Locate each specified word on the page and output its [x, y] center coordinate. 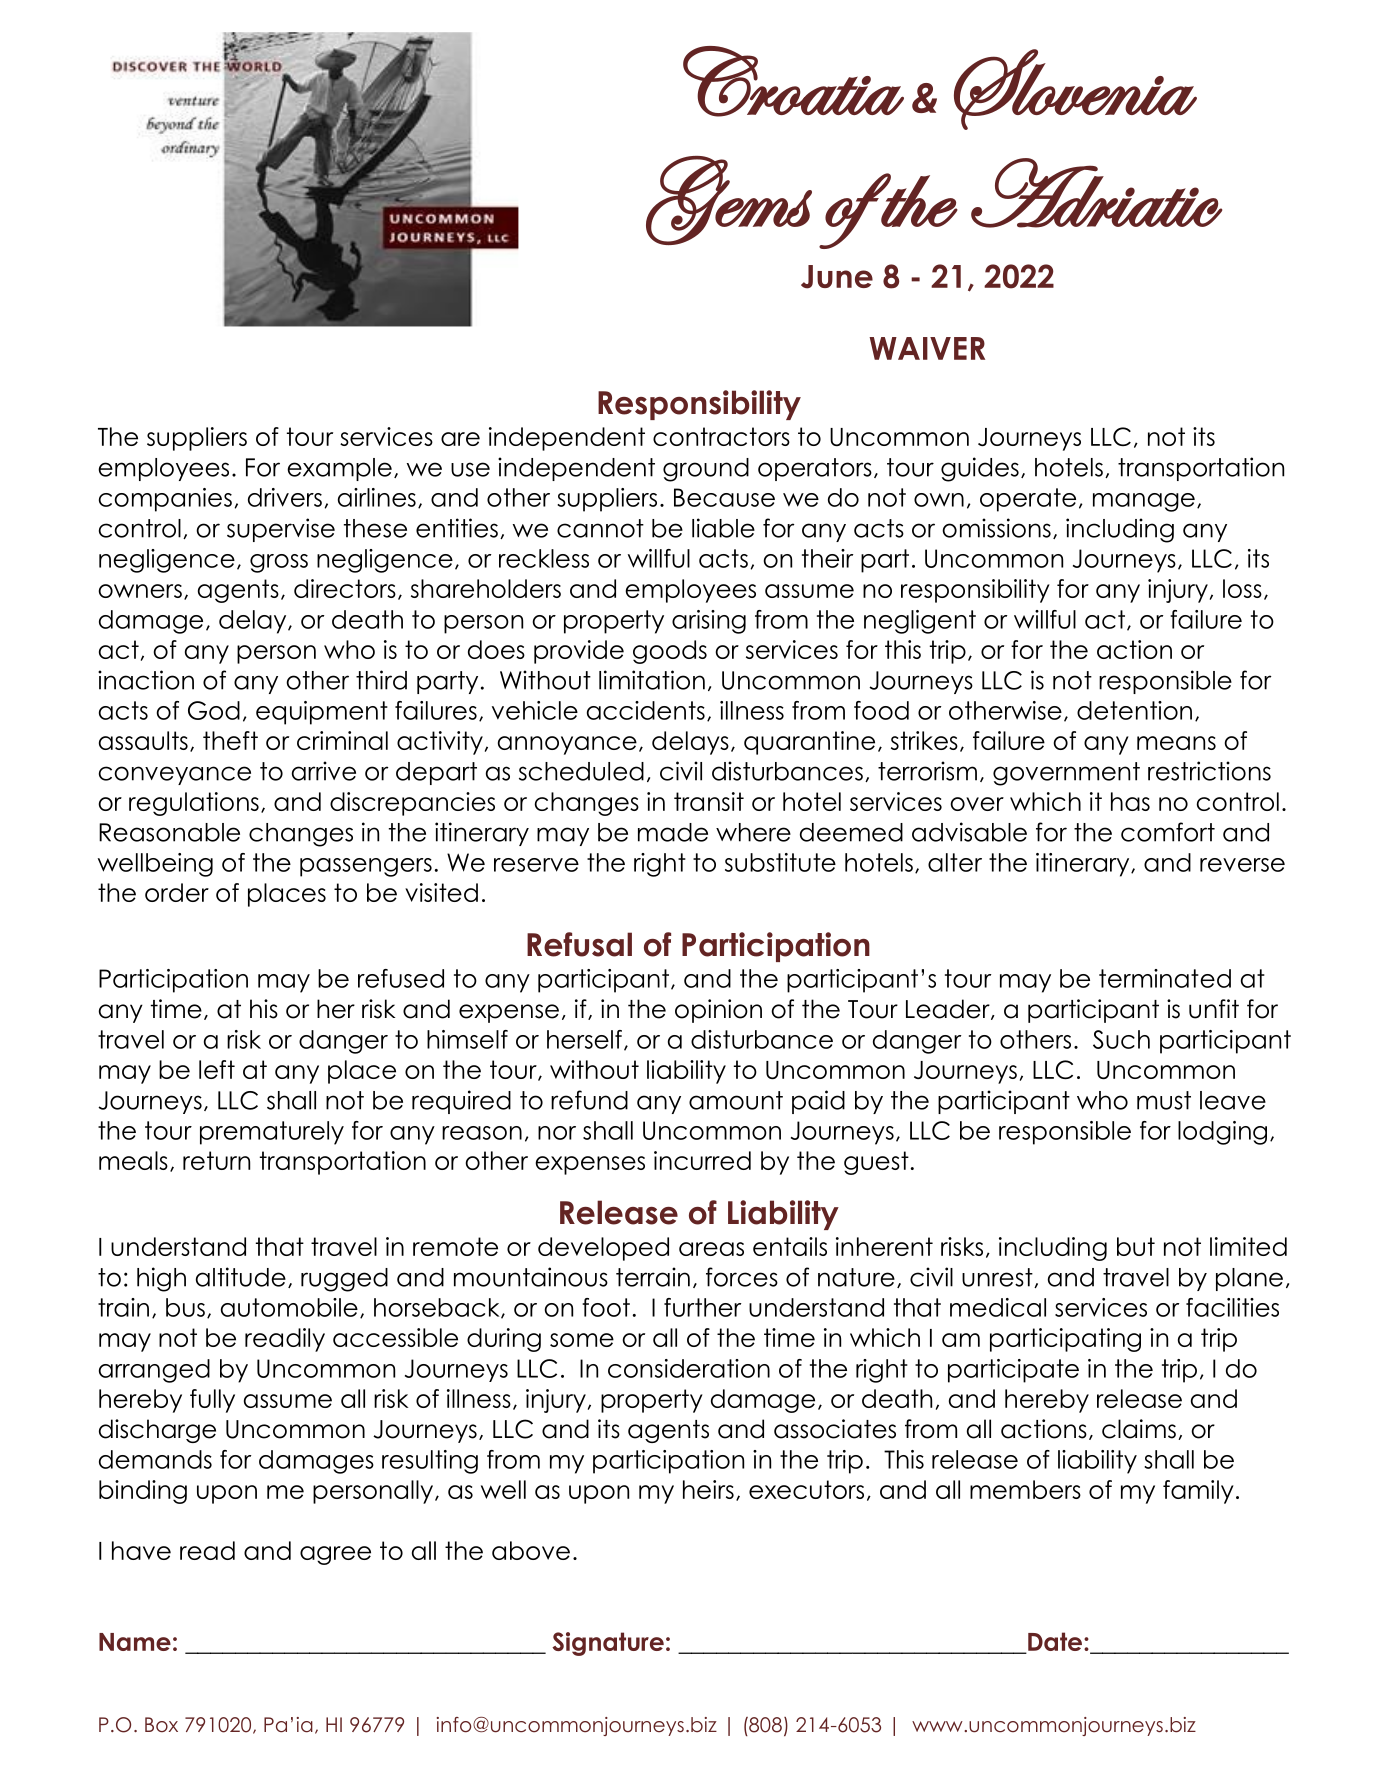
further [703, 1307]
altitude [241, 1277]
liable [723, 528]
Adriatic [1096, 193]
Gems [729, 200]
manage [1144, 502]
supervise [281, 530]
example [339, 469]
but [1136, 1246]
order [177, 892]
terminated [1165, 978]
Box [161, 1724]
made [673, 832]
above [531, 1550]
